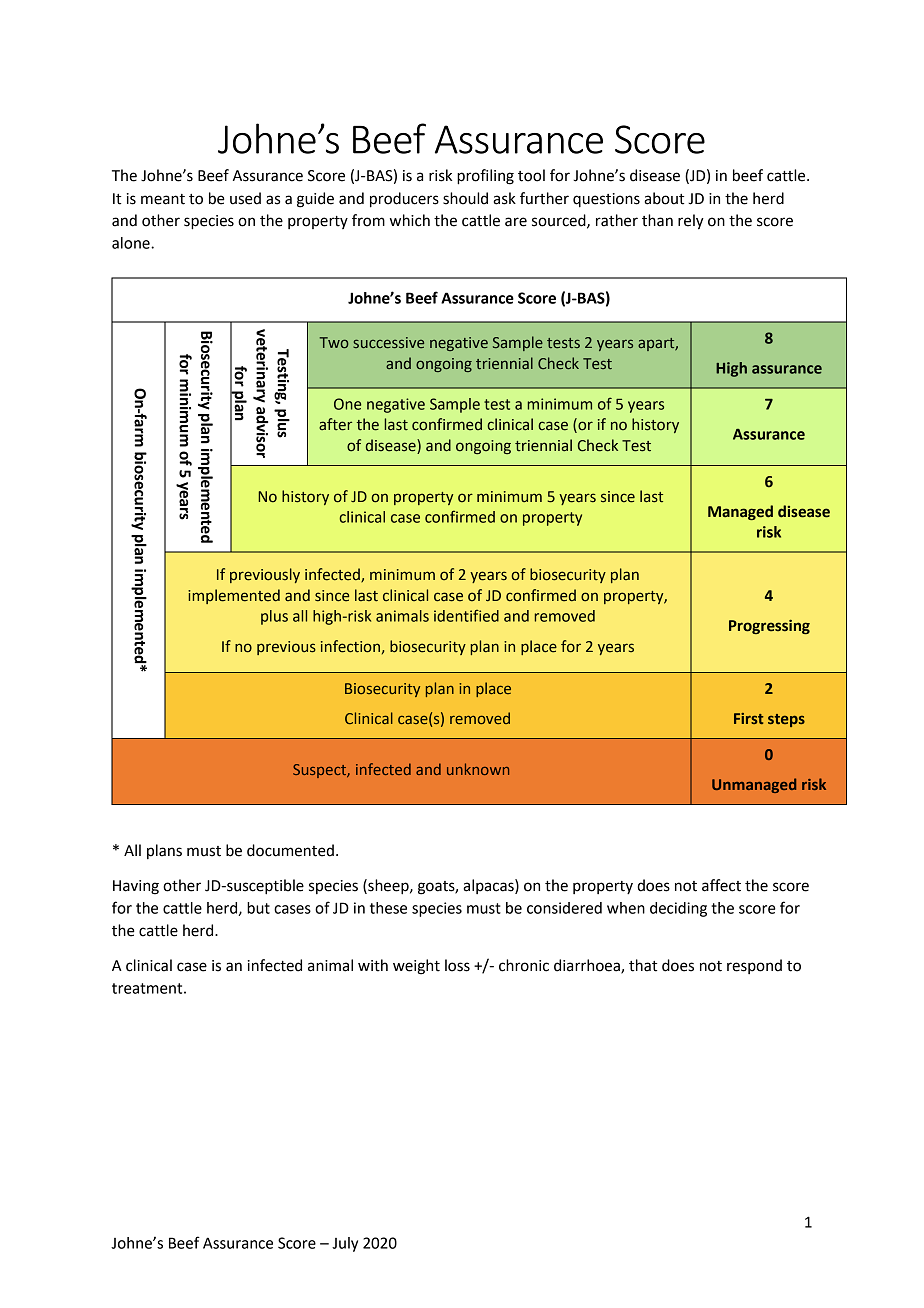  Describe the element at coordinates (335, 424) in the document. I see `after` at that location.
